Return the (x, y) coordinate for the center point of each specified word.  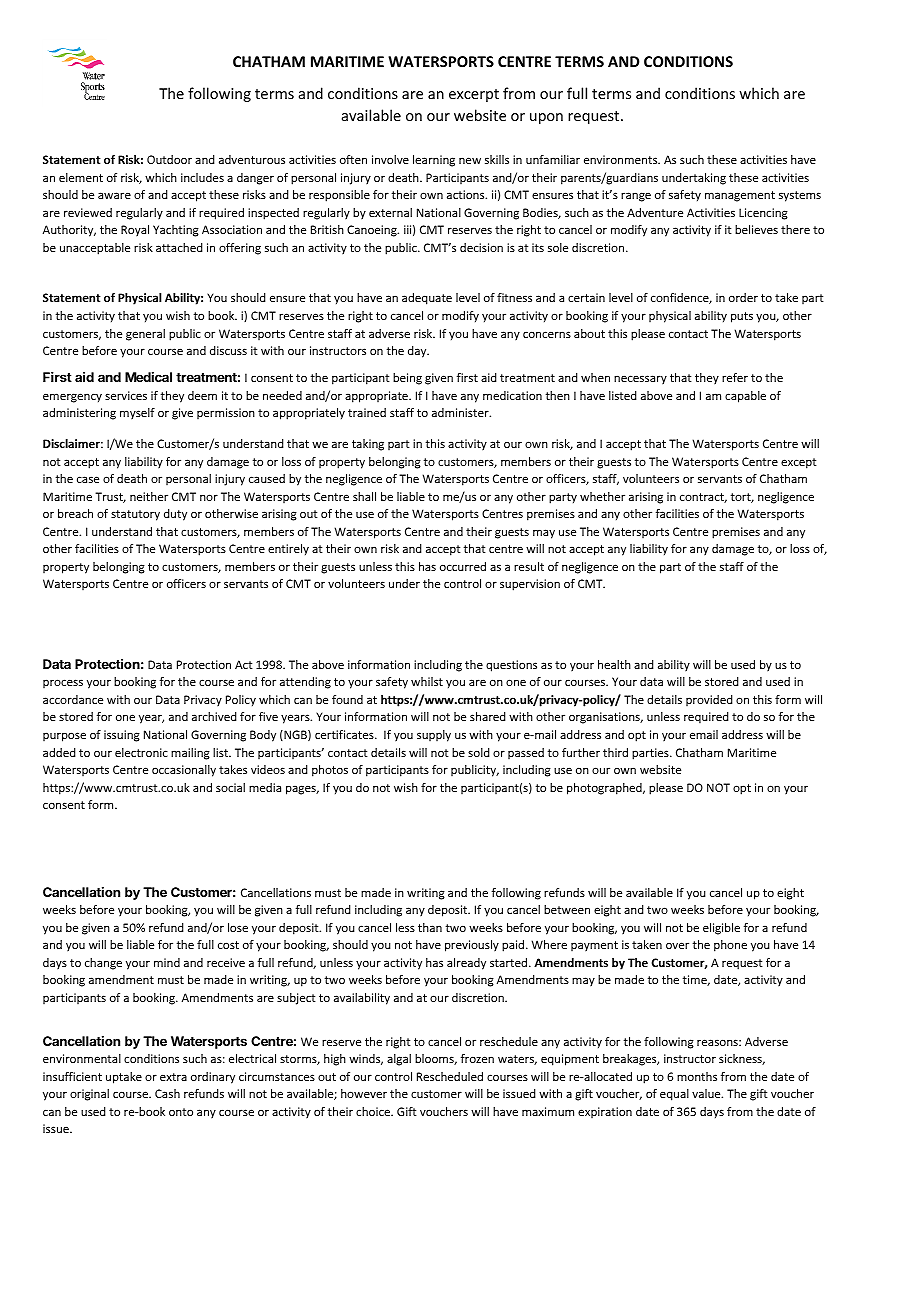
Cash (167, 1093)
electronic (141, 752)
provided (709, 700)
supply (434, 736)
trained (367, 412)
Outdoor (169, 159)
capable (745, 397)
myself (137, 413)
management (740, 196)
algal (399, 1060)
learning (434, 161)
